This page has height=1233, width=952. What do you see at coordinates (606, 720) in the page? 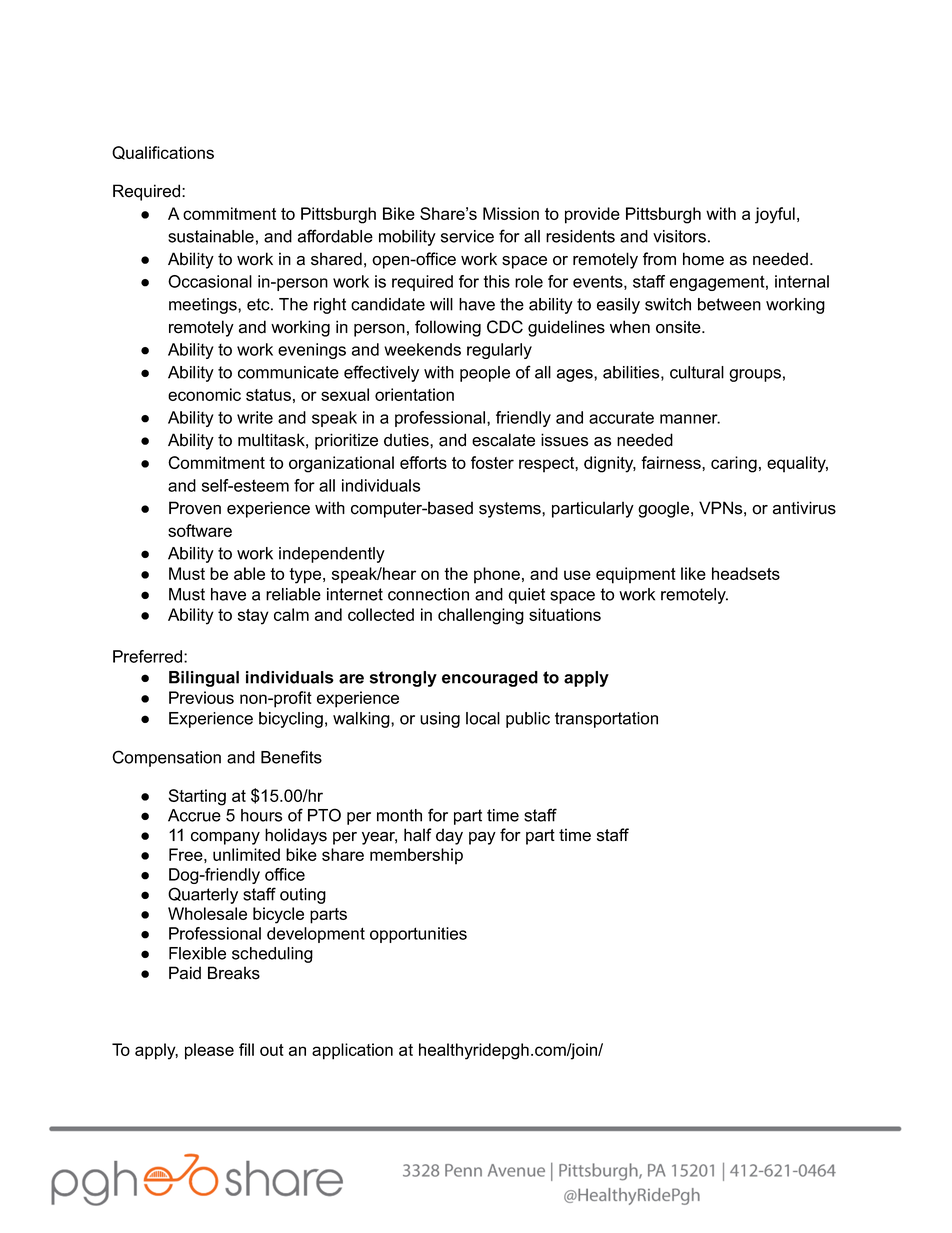
I see `transportation` at bounding box center [606, 720].
